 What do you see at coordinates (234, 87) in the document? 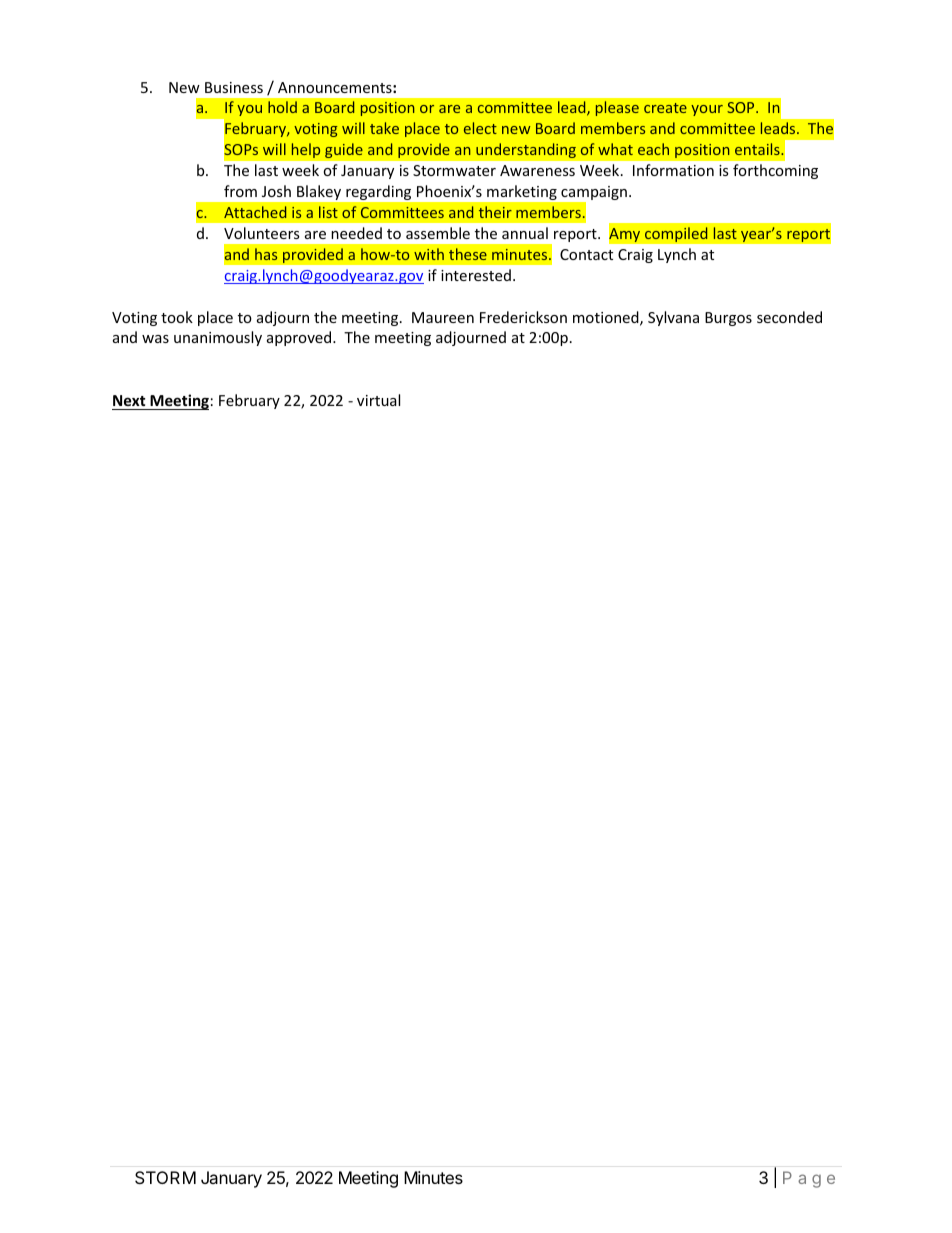
I see `Business` at bounding box center [234, 87].
